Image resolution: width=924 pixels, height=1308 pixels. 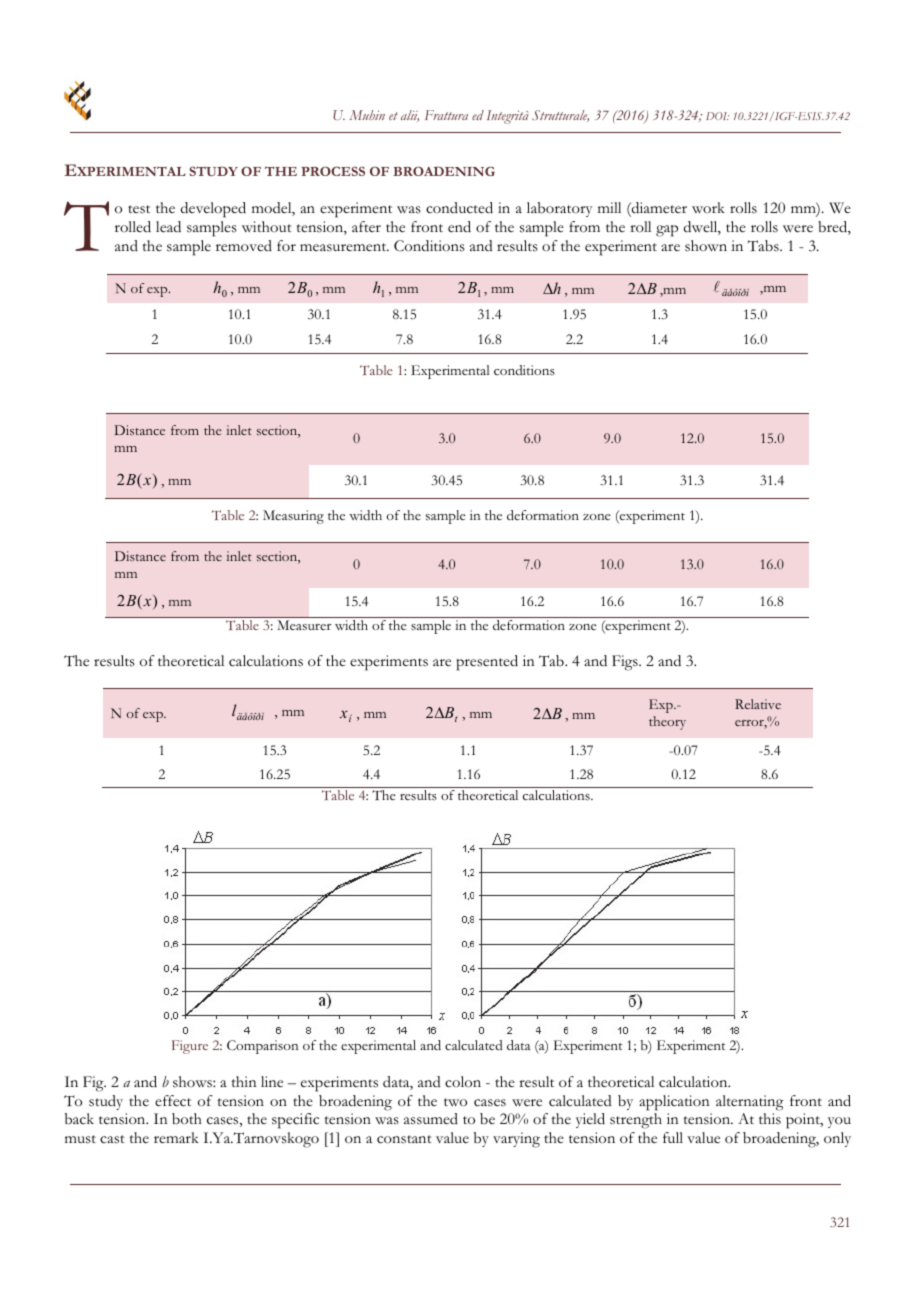 What do you see at coordinates (173, 1101) in the screenshot?
I see `effect` at bounding box center [173, 1101].
